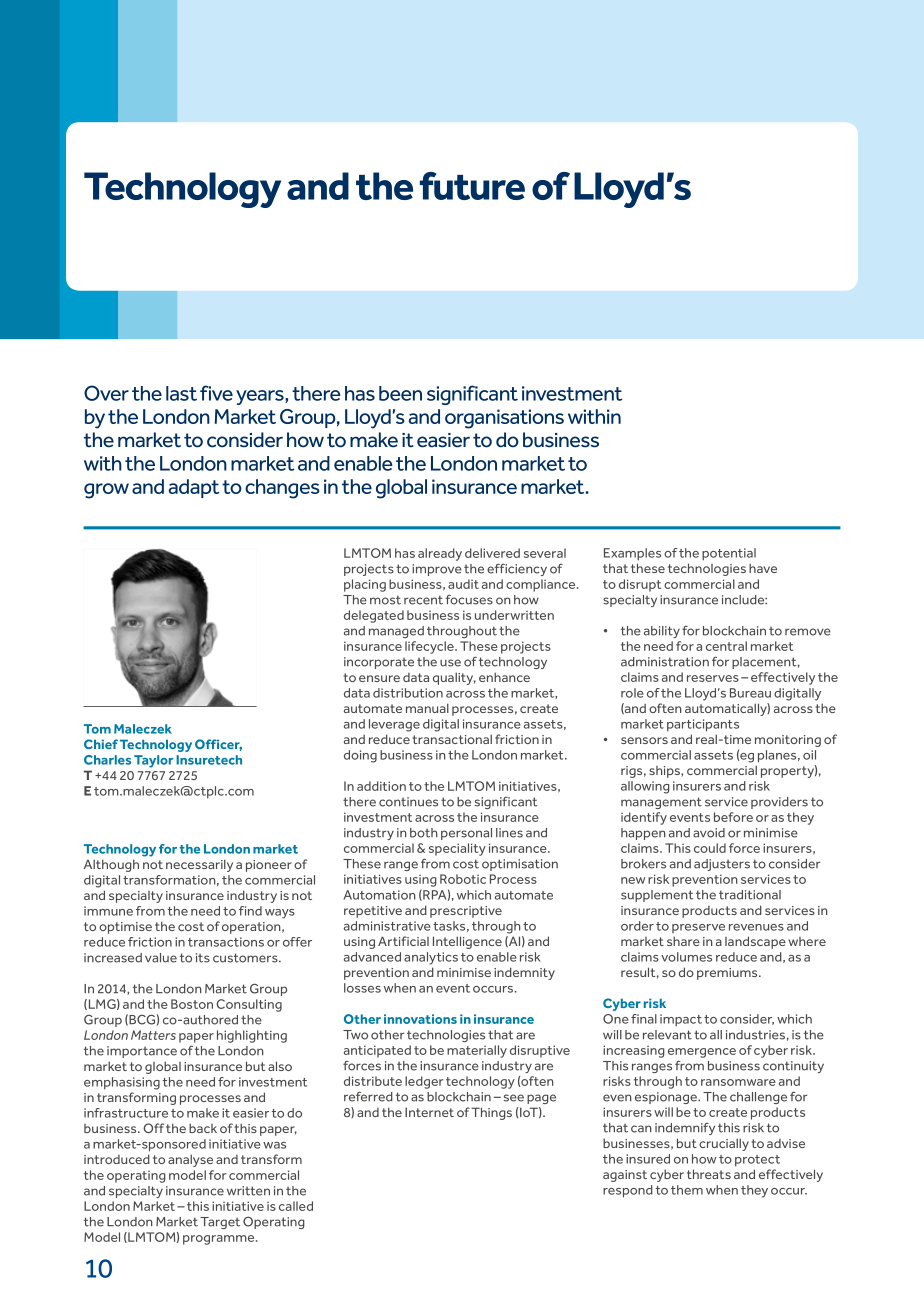  Describe the element at coordinates (440, 554) in the image. I see `already` at that location.
